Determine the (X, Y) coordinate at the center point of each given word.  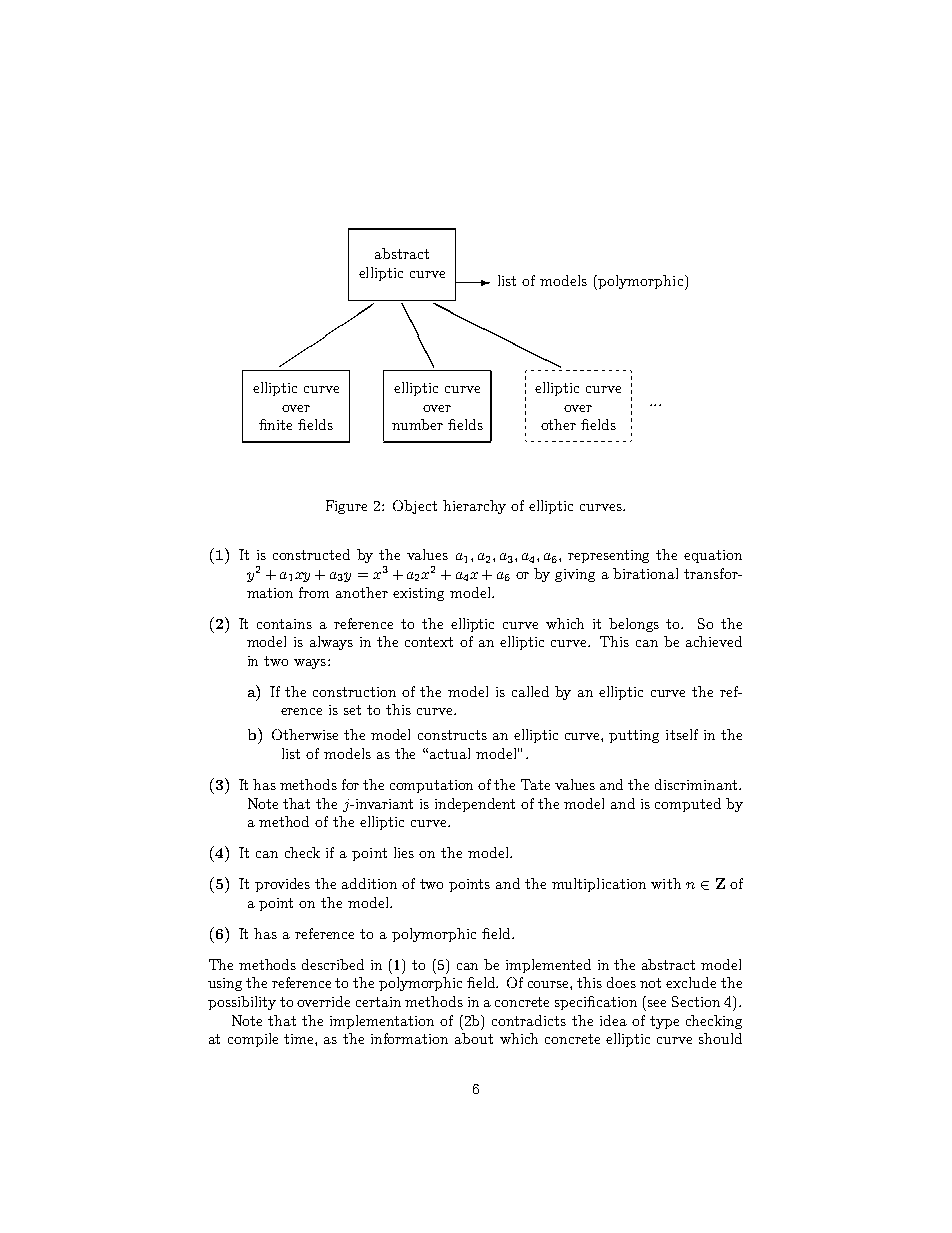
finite (275, 424)
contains (284, 624)
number (417, 424)
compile (253, 1040)
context (429, 642)
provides (282, 885)
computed (688, 805)
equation (713, 556)
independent (475, 805)
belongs (634, 625)
